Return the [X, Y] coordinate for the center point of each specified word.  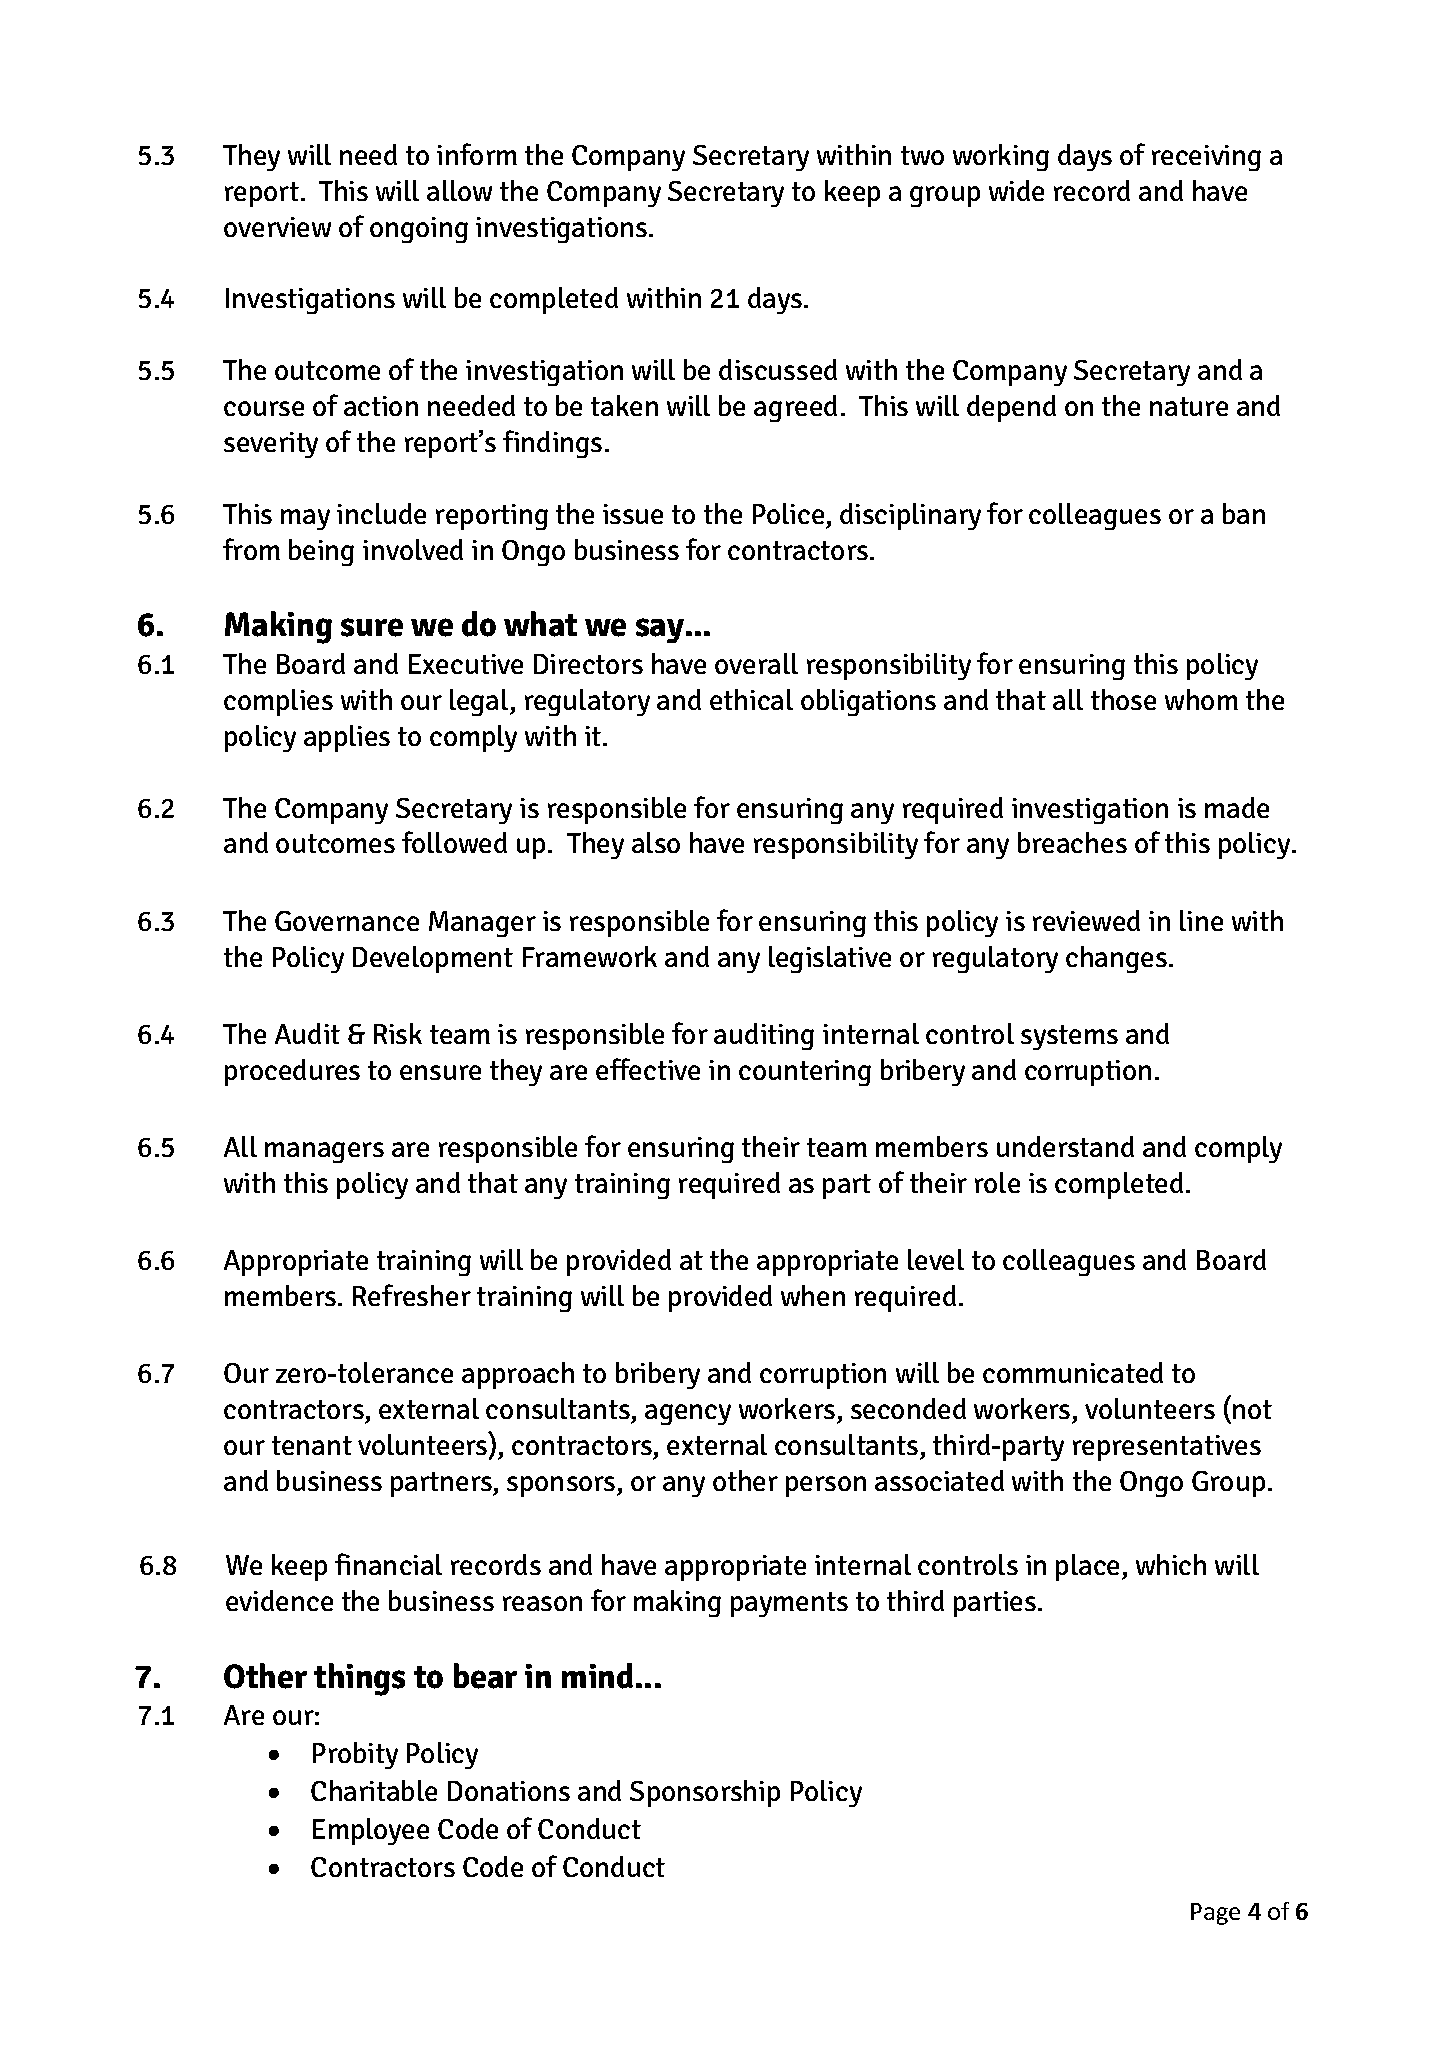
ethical [751, 699]
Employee [371, 1831]
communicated [1073, 1372]
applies [347, 738]
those [1123, 699]
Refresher [412, 1295]
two [922, 155]
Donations [509, 1791]
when [813, 1295]
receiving [1206, 158]
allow [459, 190]
